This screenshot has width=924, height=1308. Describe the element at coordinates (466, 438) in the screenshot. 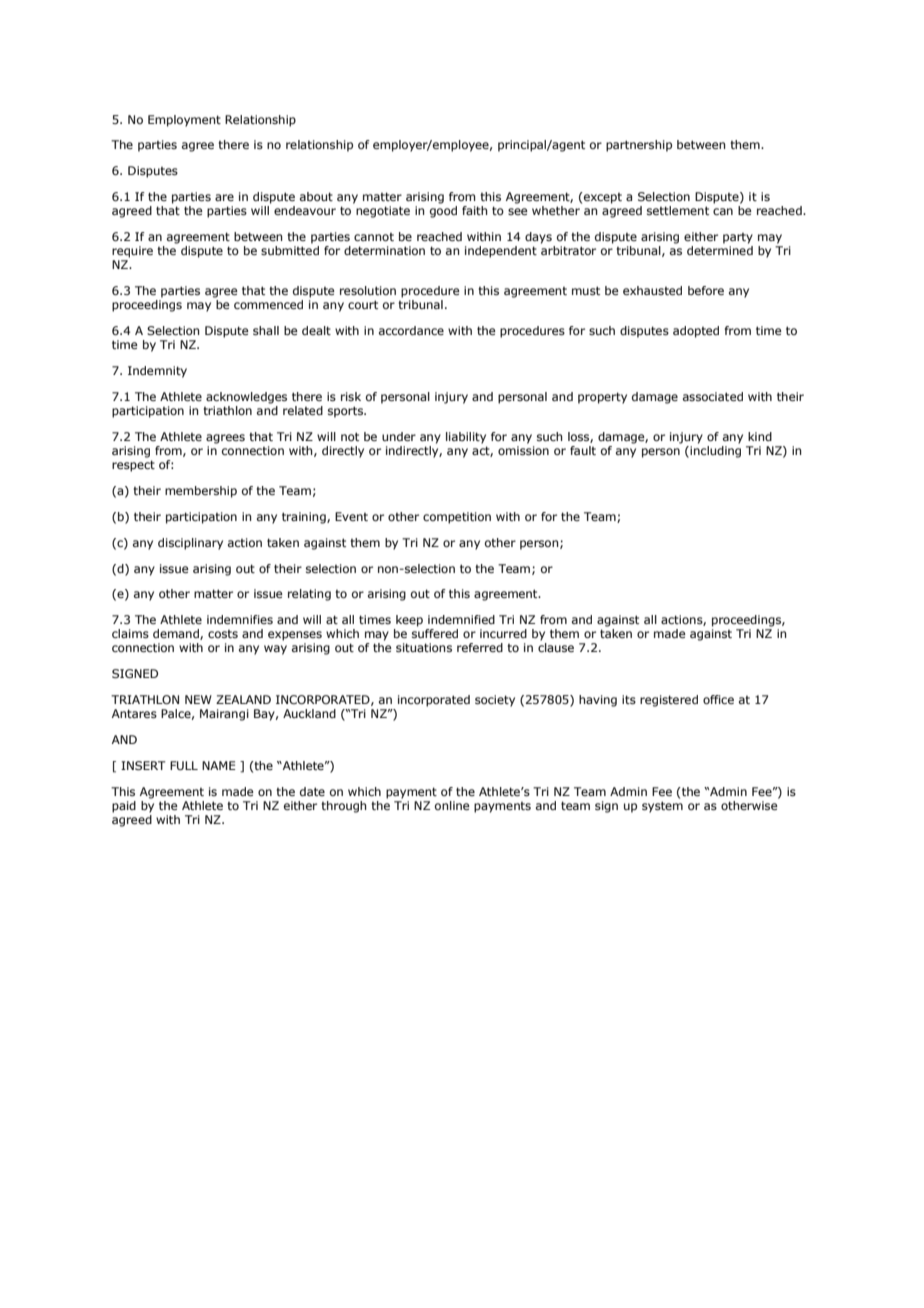

I see `liability` at that location.
